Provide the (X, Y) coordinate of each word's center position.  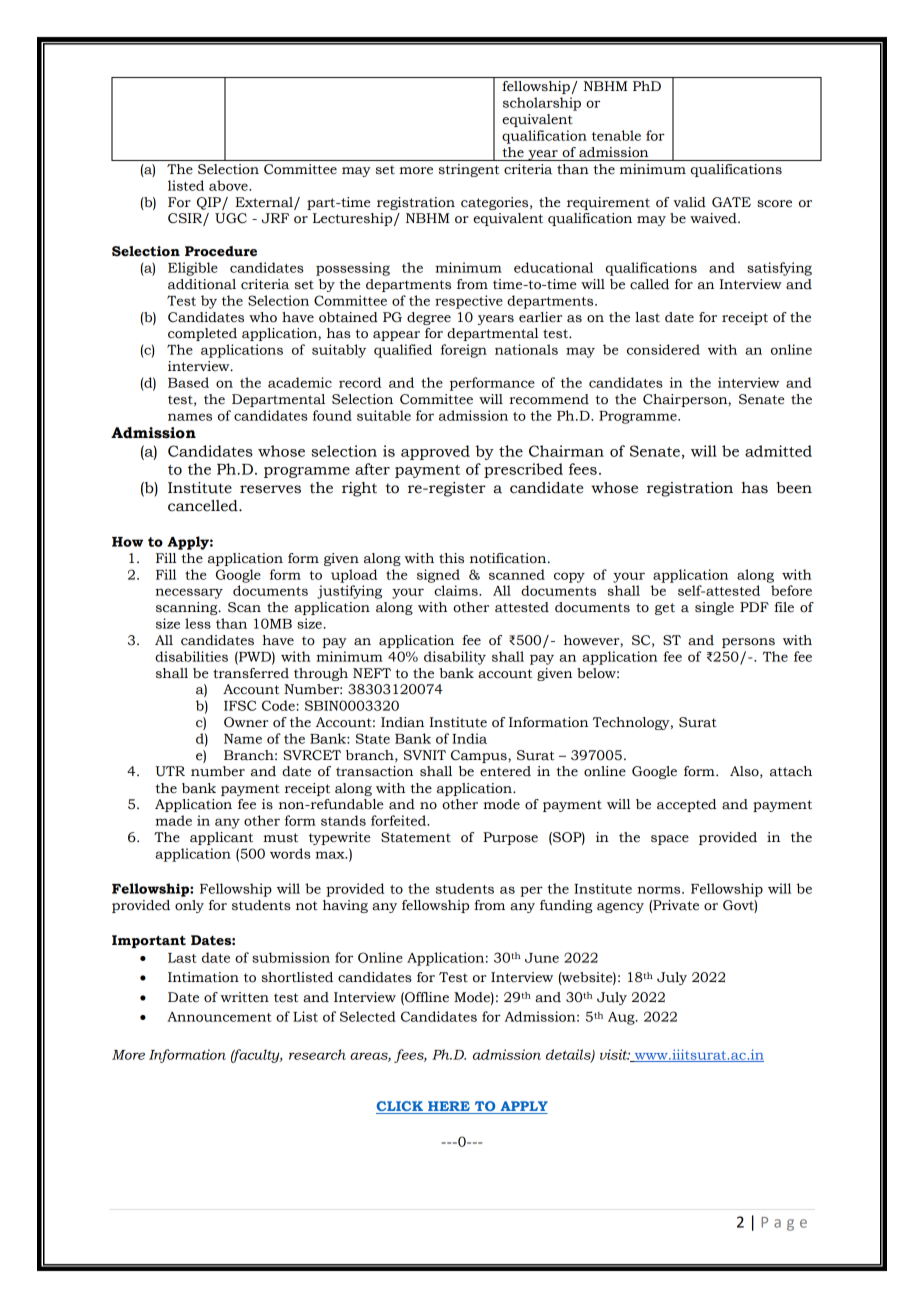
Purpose (510, 838)
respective (469, 302)
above (229, 185)
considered (663, 349)
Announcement (219, 1017)
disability (455, 658)
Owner (246, 722)
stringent (469, 170)
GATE (731, 202)
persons (748, 643)
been (794, 488)
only (189, 906)
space (670, 840)
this (451, 558)
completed (202, 334)
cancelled (204, 506)
